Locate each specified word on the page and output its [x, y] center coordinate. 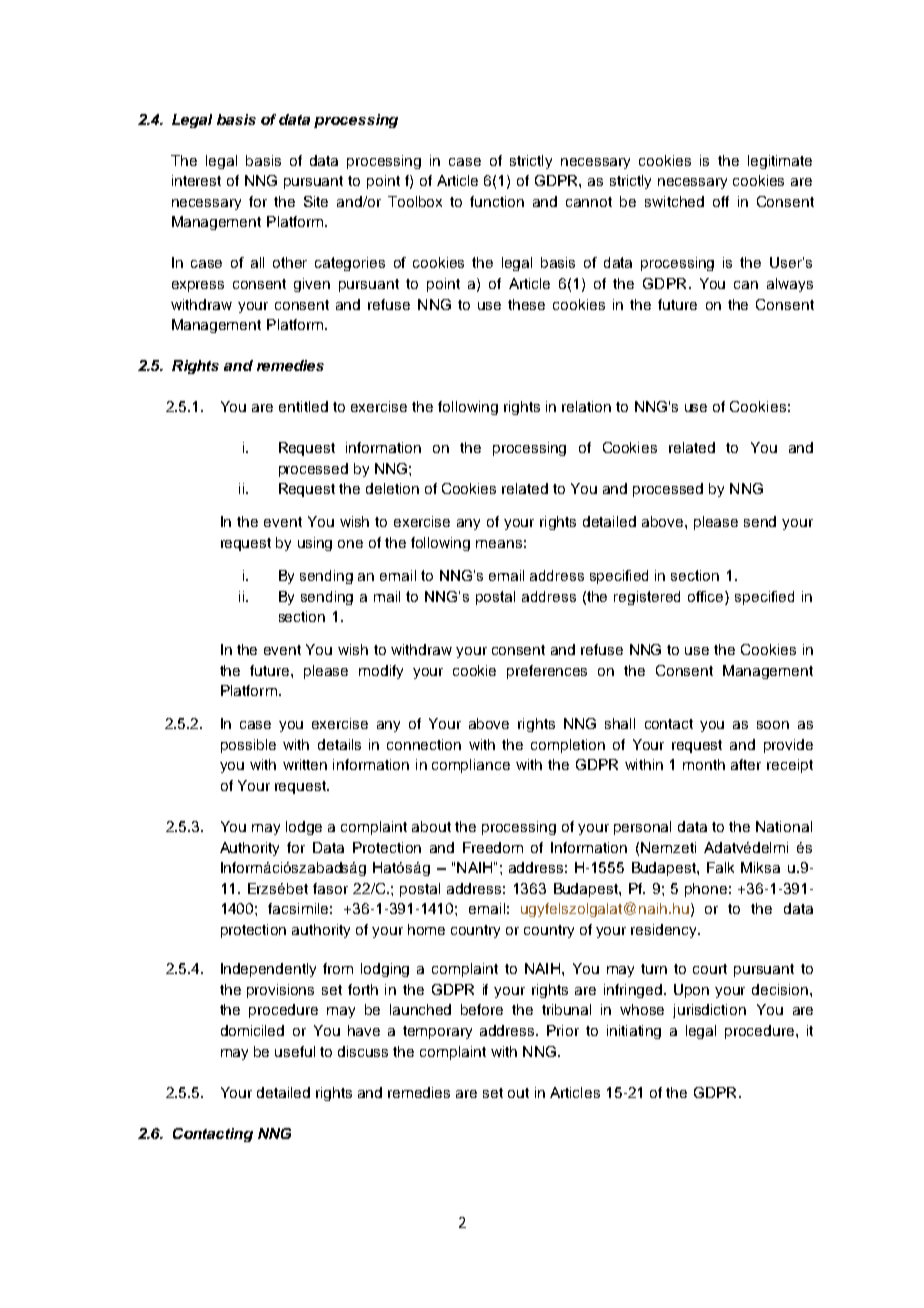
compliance [471, 766]
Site [316, 201]
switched [674, 201]
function [497, 201]
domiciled [252, 1030]
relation [586, 406]
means [499, 544]
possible [248, 746]
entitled [303, 406]
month [704, 764]
